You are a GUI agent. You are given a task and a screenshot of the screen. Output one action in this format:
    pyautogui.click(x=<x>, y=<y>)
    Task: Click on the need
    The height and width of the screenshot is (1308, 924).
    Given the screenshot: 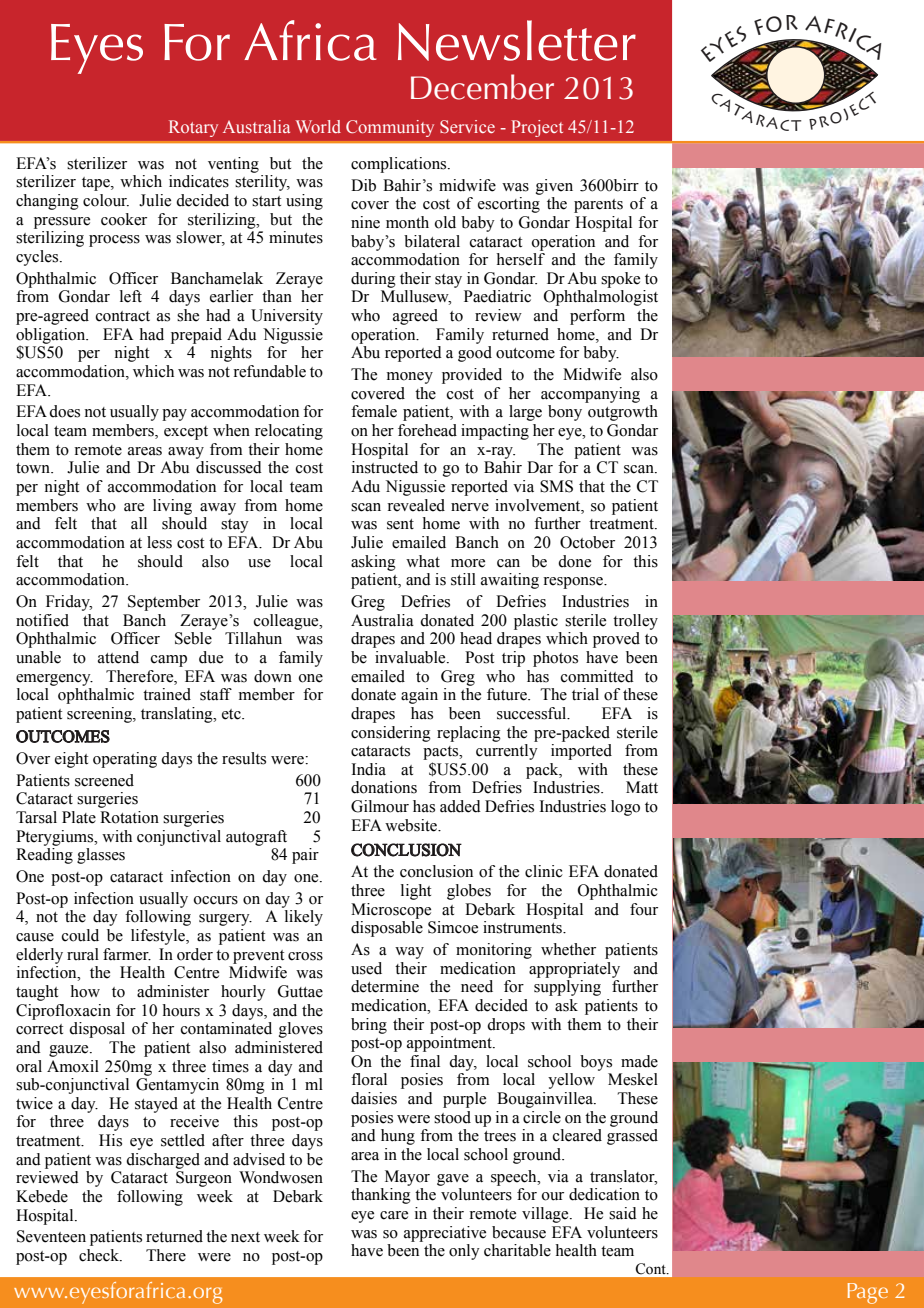 What is the action you would take?
    pyautogui.click(x=477, y=986)
